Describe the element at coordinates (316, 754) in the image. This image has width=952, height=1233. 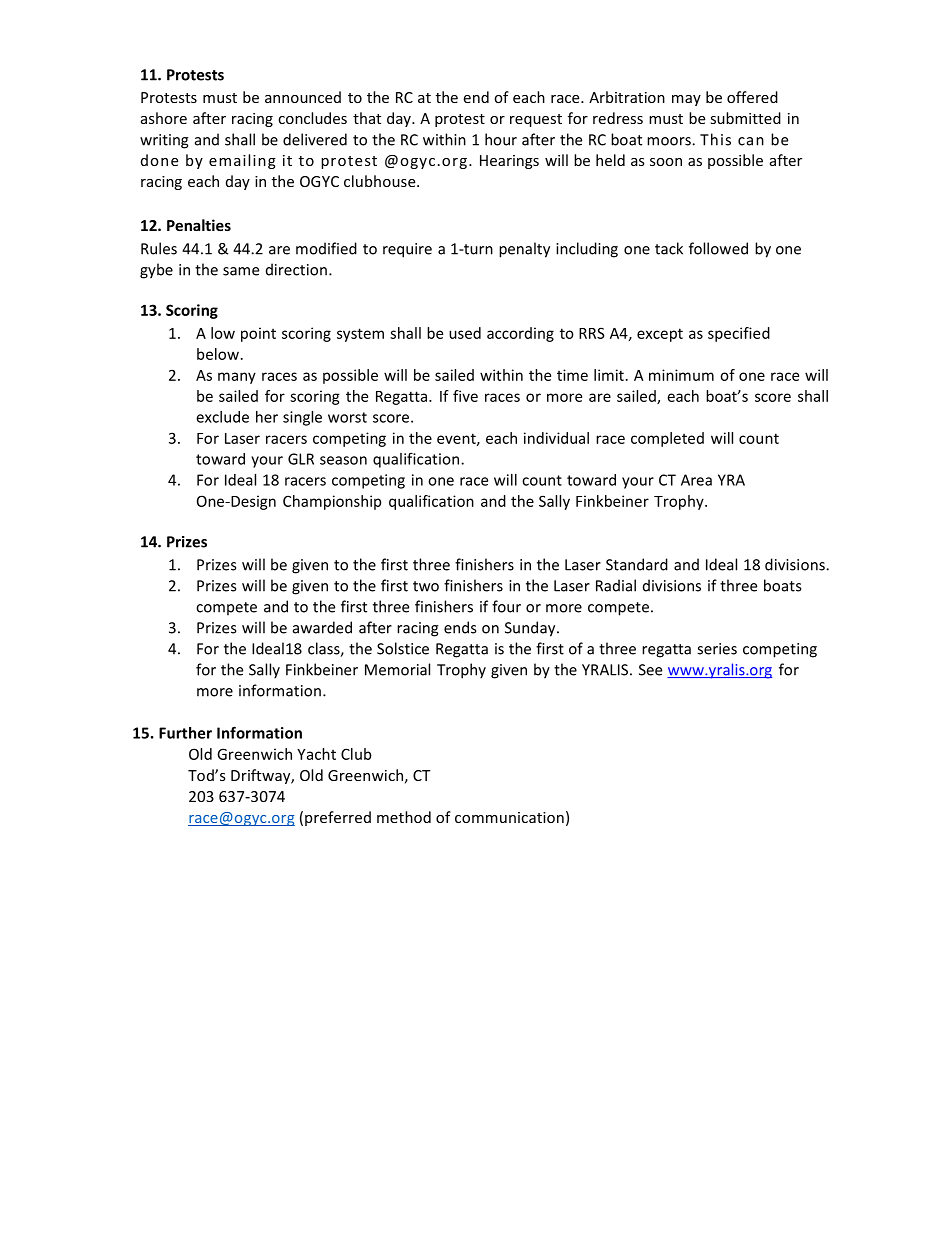
I see `Yacht` at that location.
